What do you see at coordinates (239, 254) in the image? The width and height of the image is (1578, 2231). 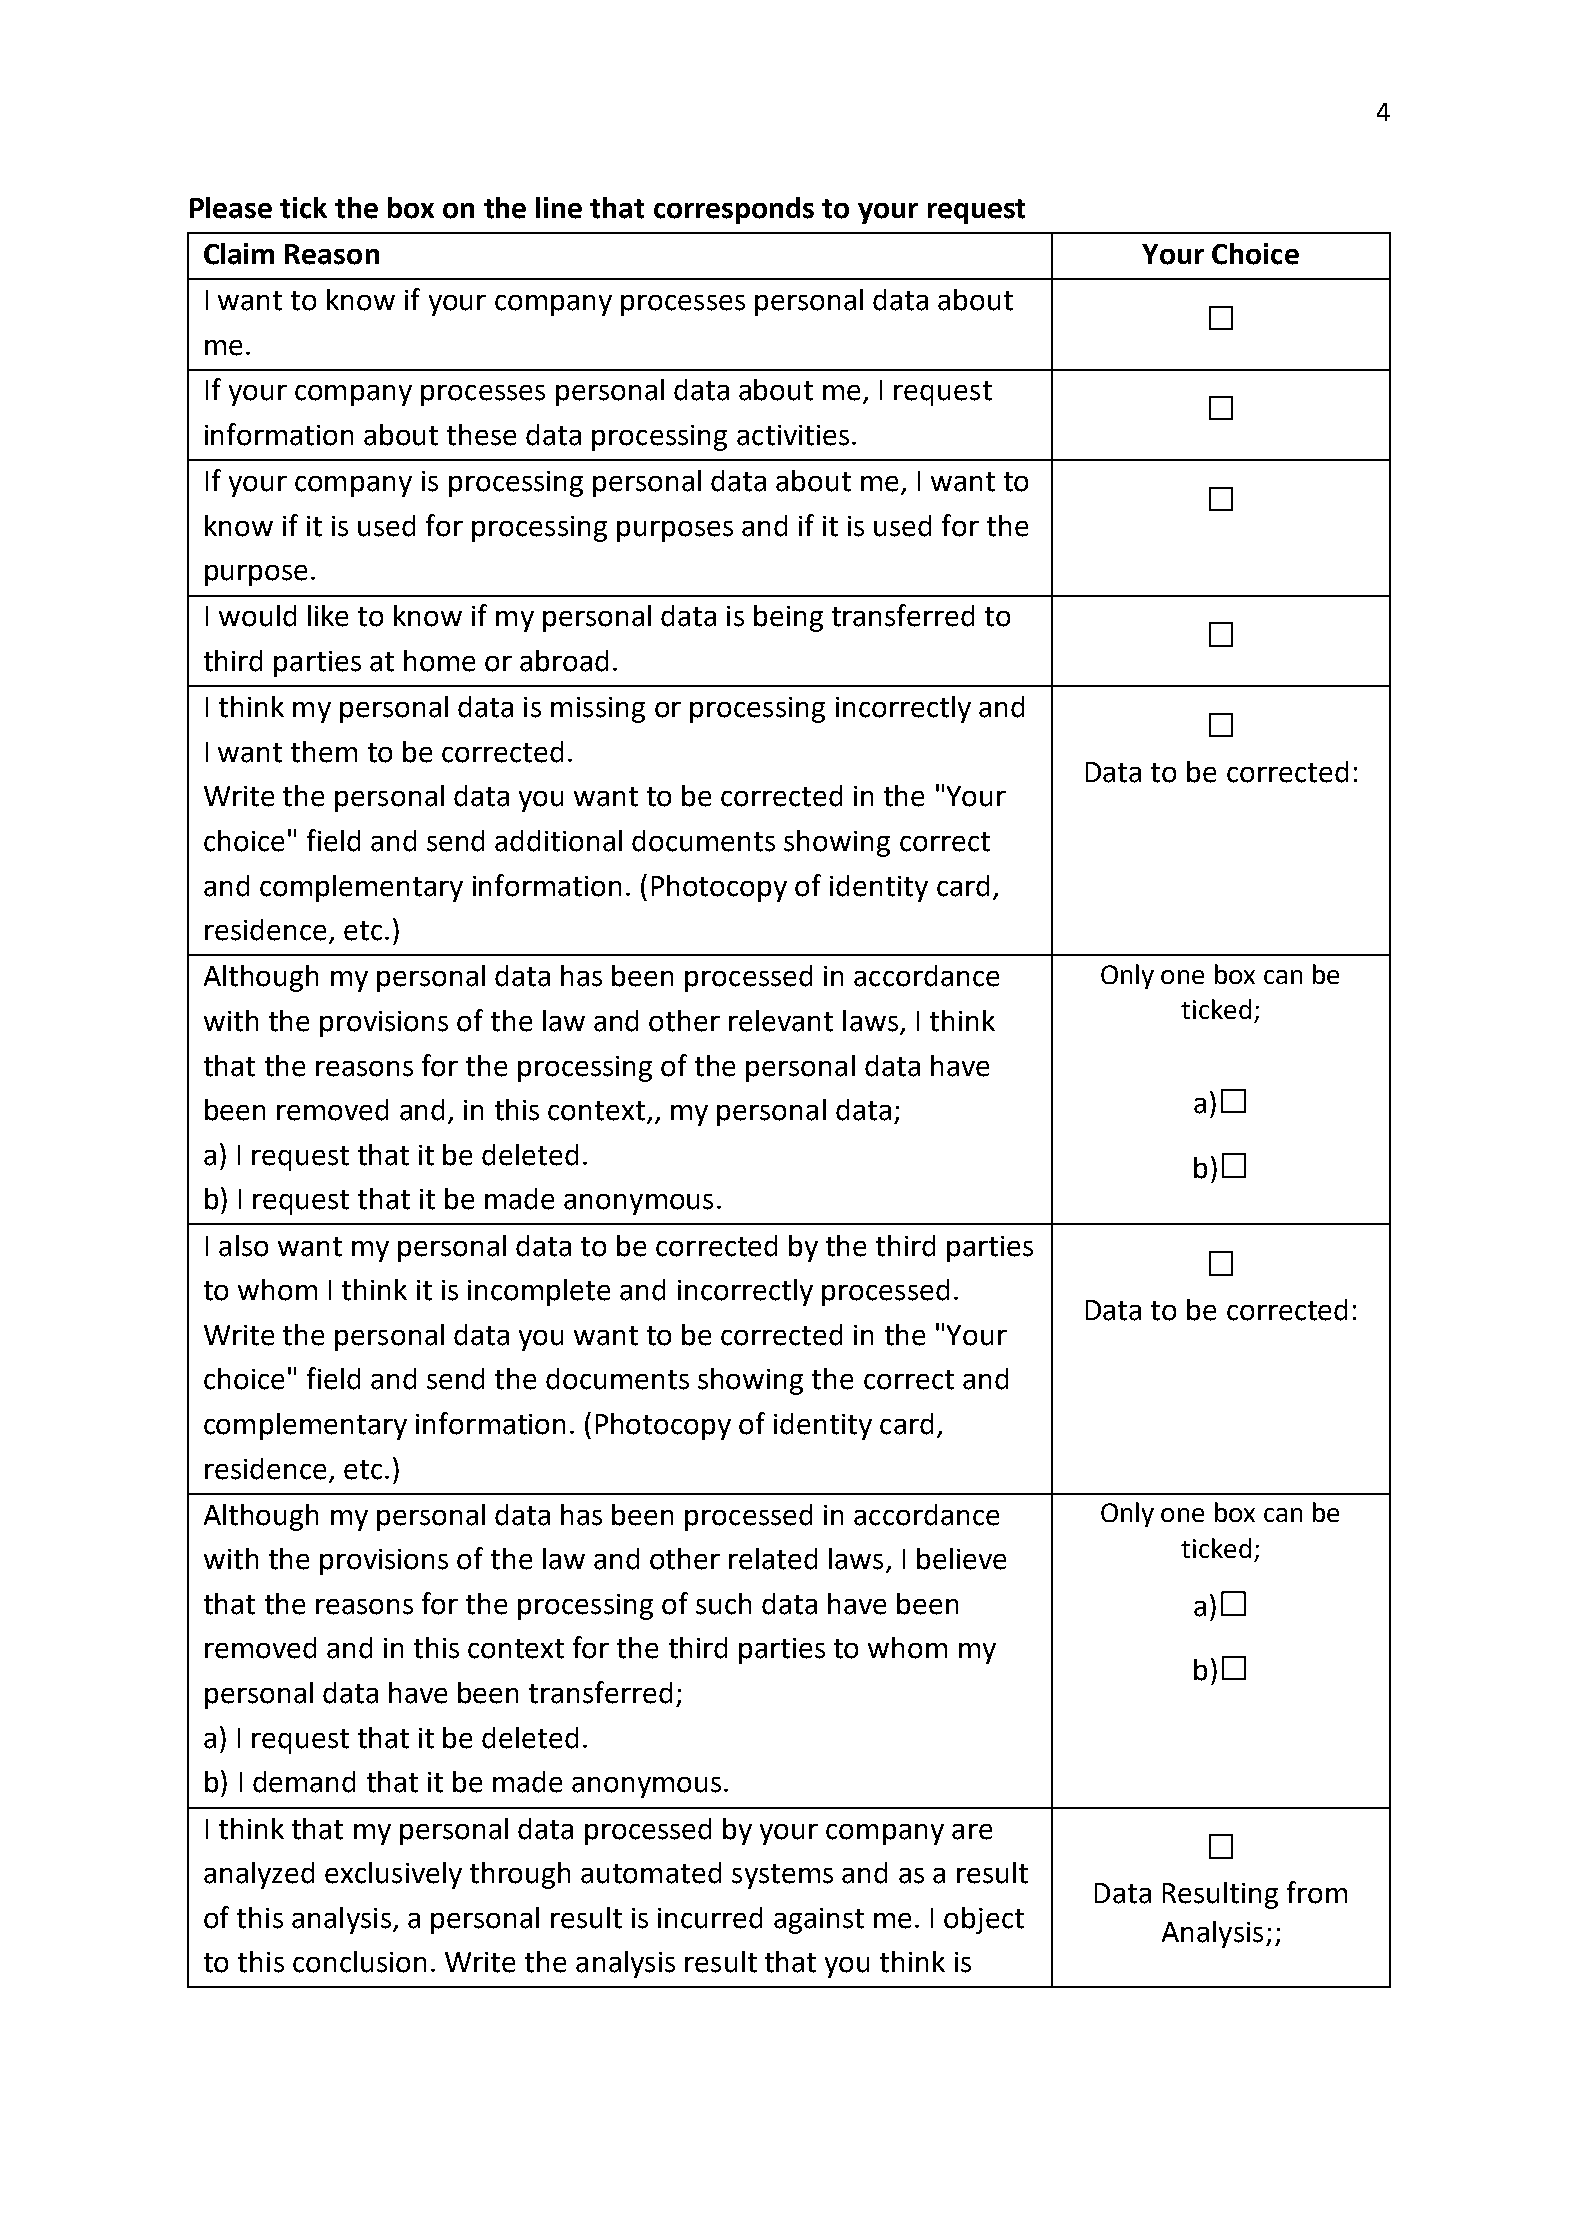 I see `Claim` at bounding box center [239, 254].
